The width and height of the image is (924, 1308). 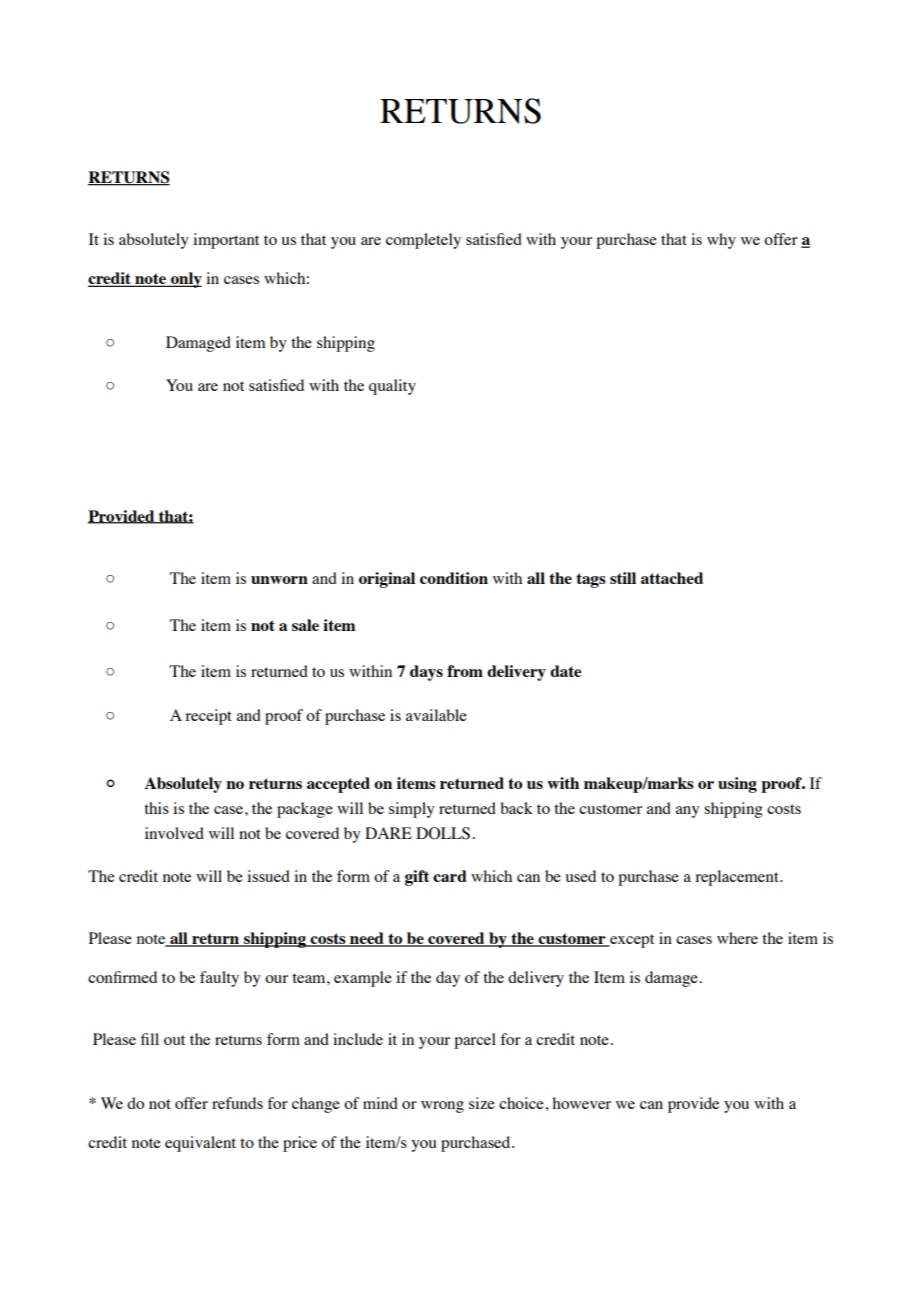 What do you see at coordinates (200, 1144) in the image?
I see `equivalent` at bounding box center [200, 1144].
